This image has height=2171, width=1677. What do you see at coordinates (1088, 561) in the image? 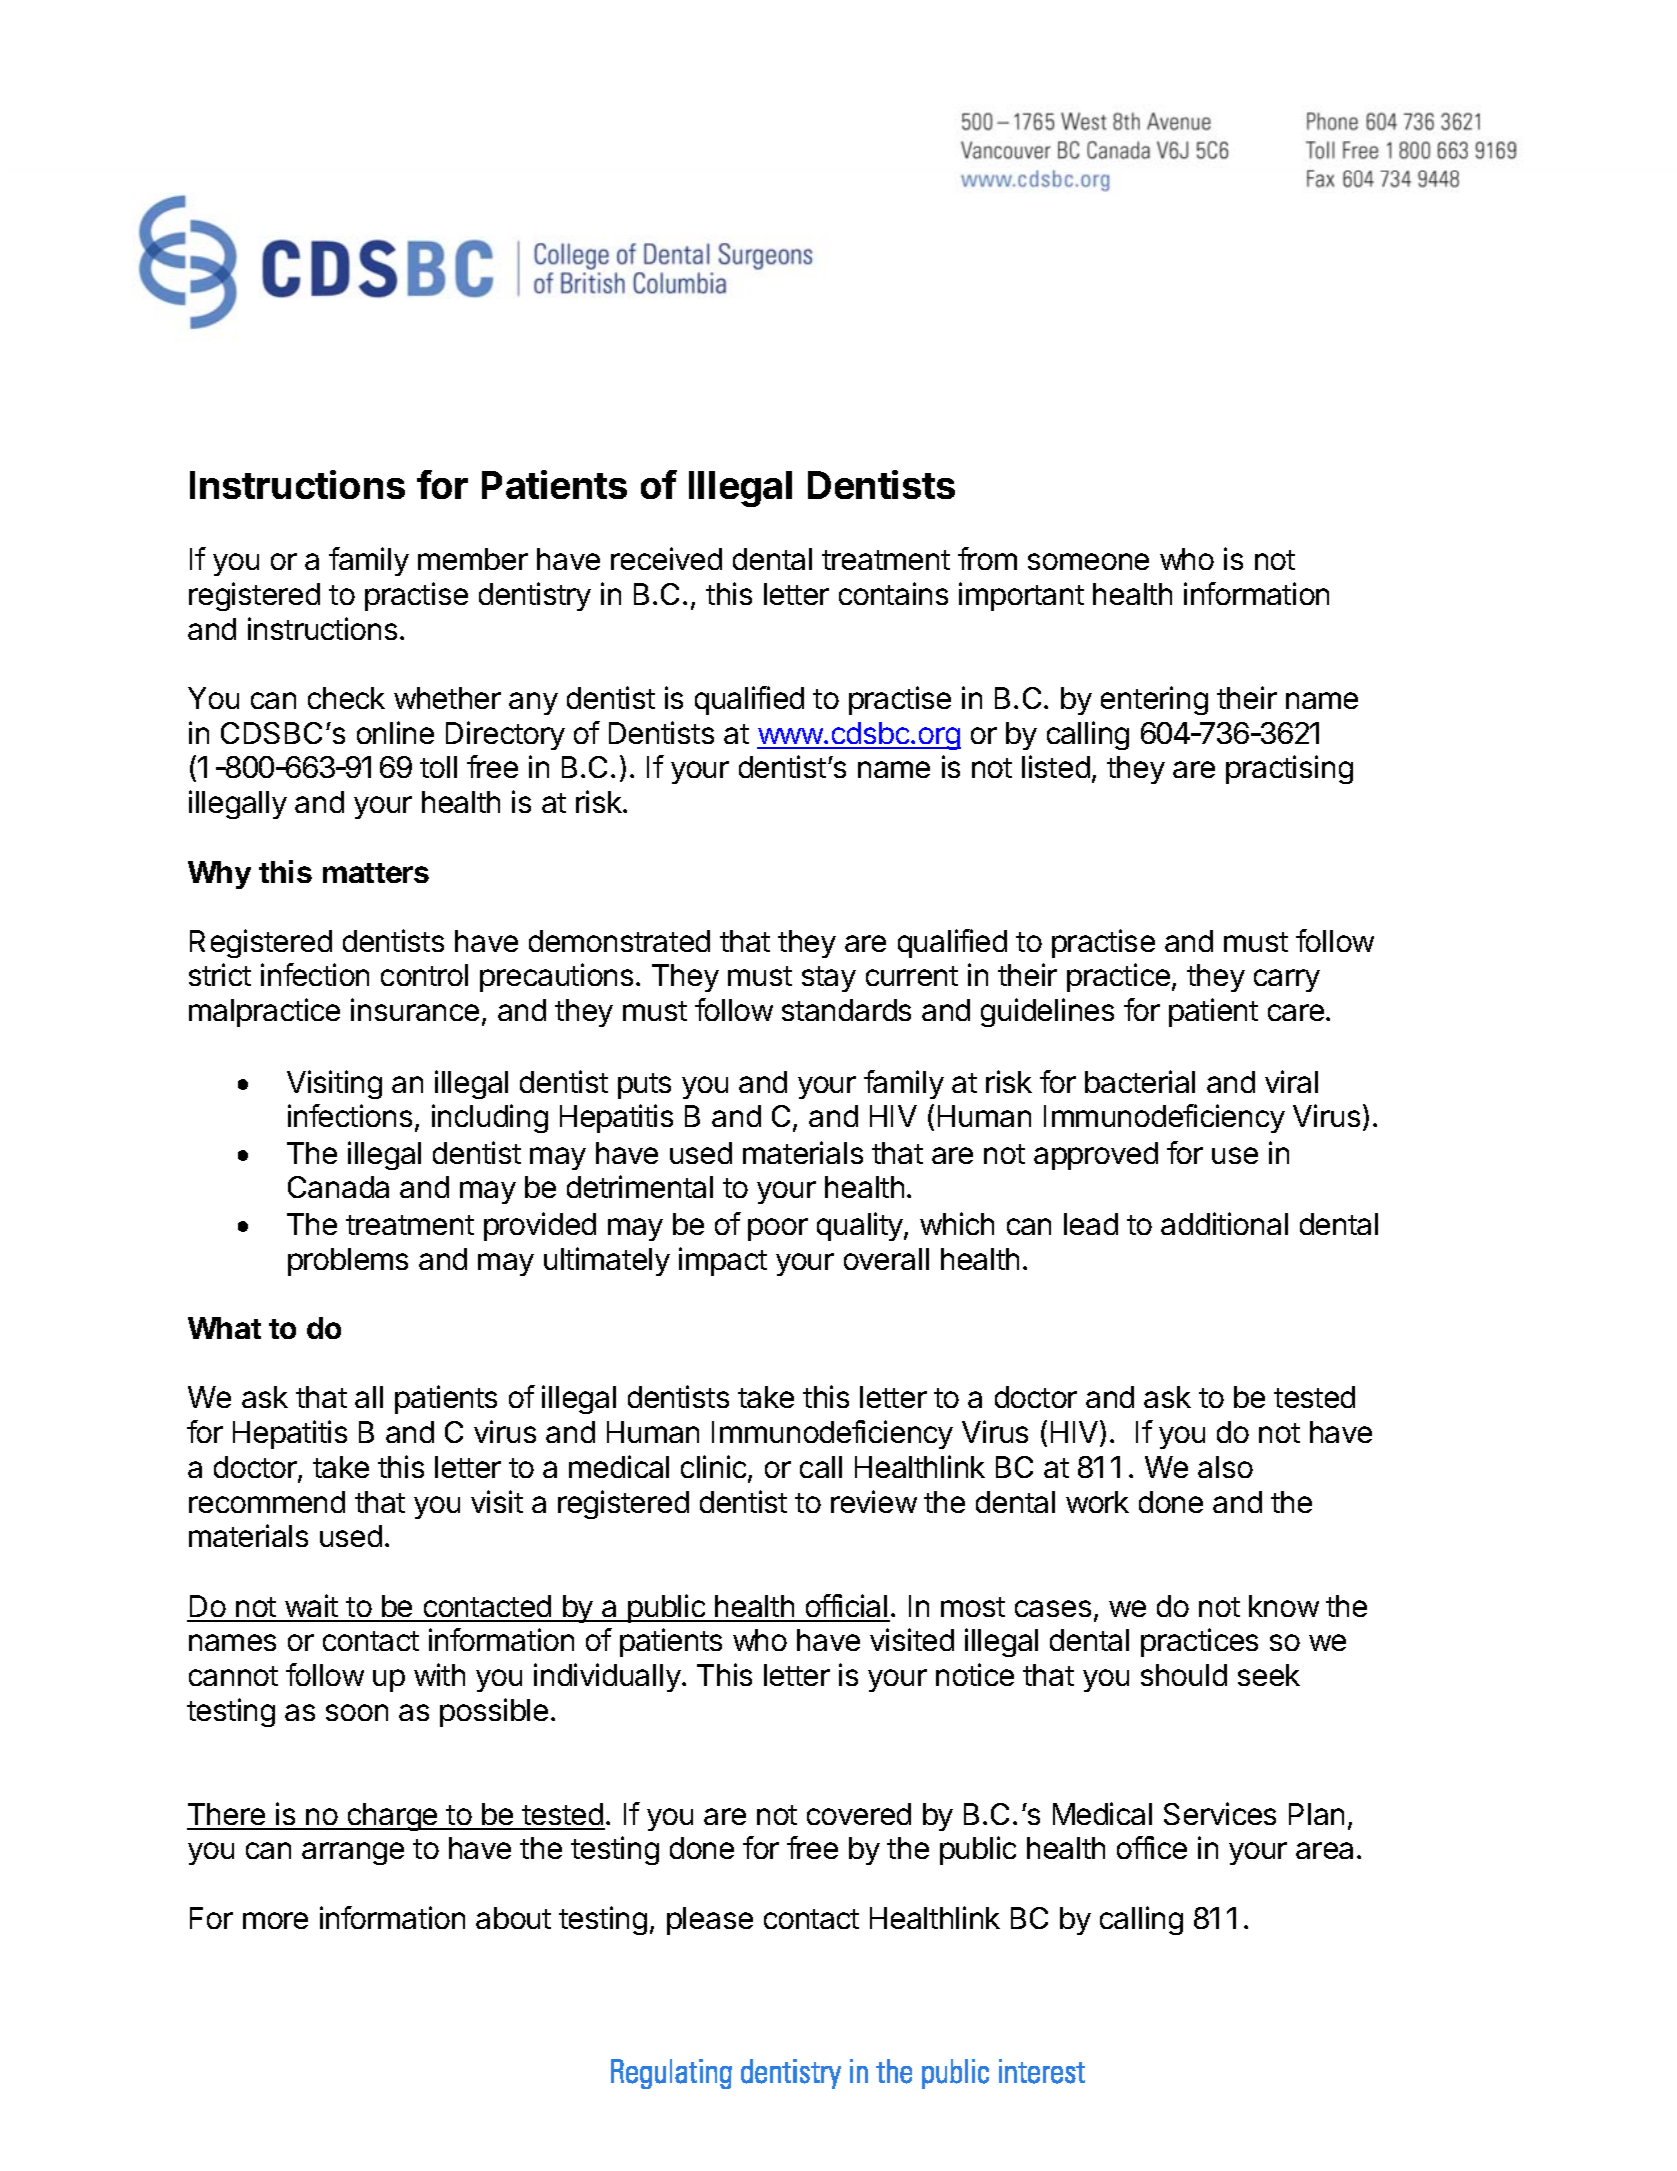
I see `someone` at bounding box center [1088, 561].
